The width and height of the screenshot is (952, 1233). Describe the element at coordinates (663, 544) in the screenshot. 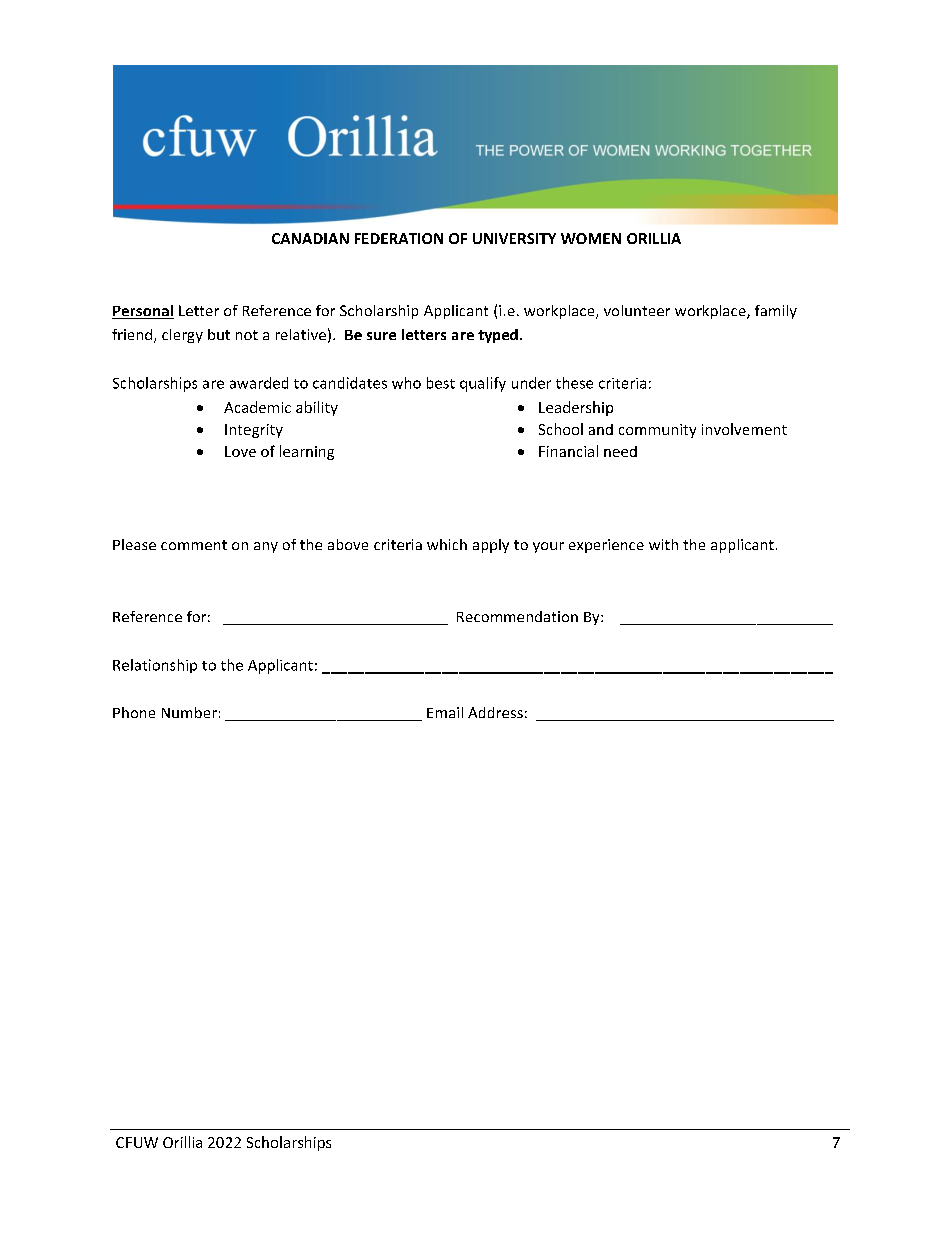

I see `with` at that location.
